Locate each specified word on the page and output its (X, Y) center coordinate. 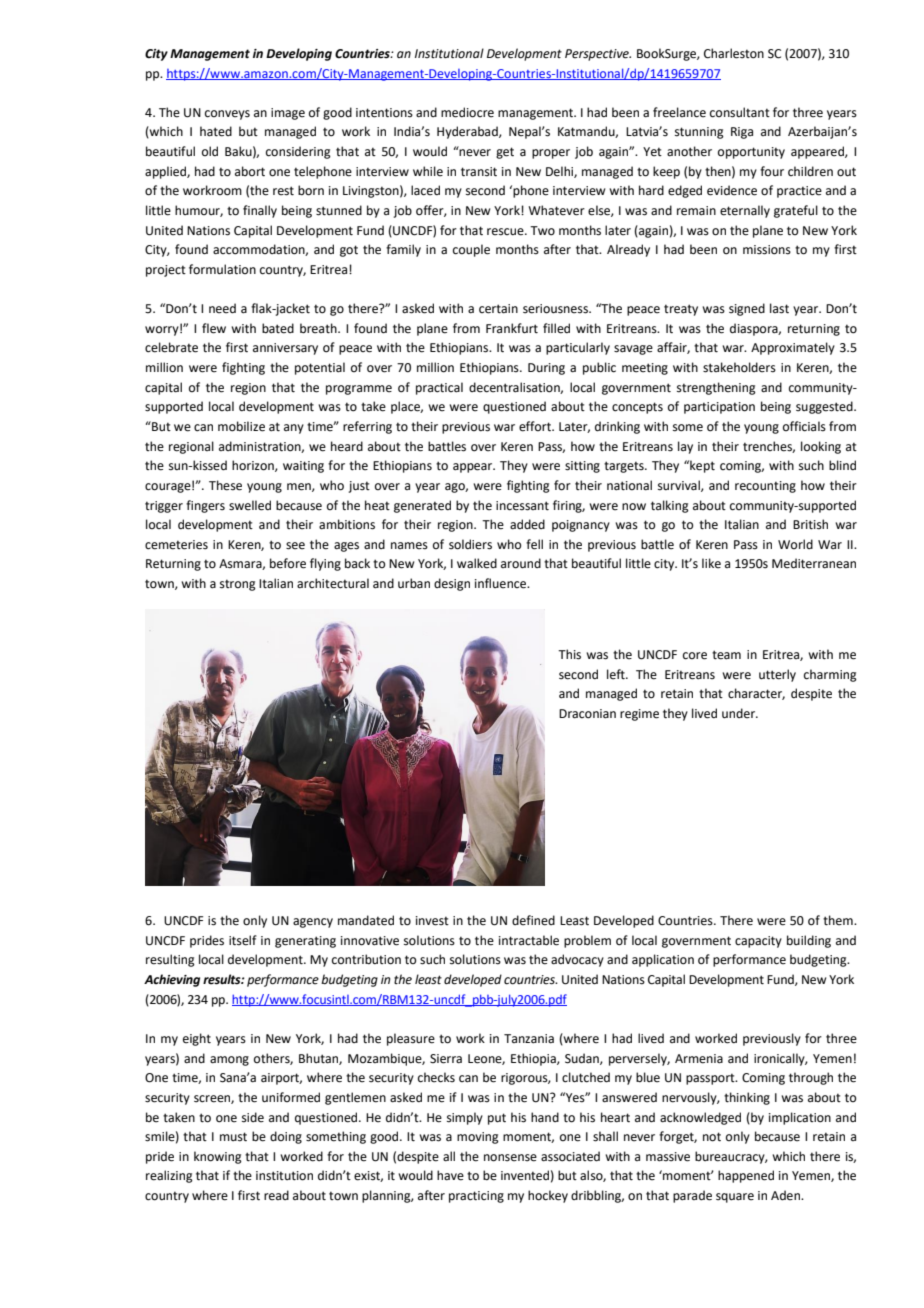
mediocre (467, 112)
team (726, 655)
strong (238, 585)
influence (502, 583)
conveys (227, 115)
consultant (740, 112)
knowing (218, 1157)
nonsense (510, 1158)
